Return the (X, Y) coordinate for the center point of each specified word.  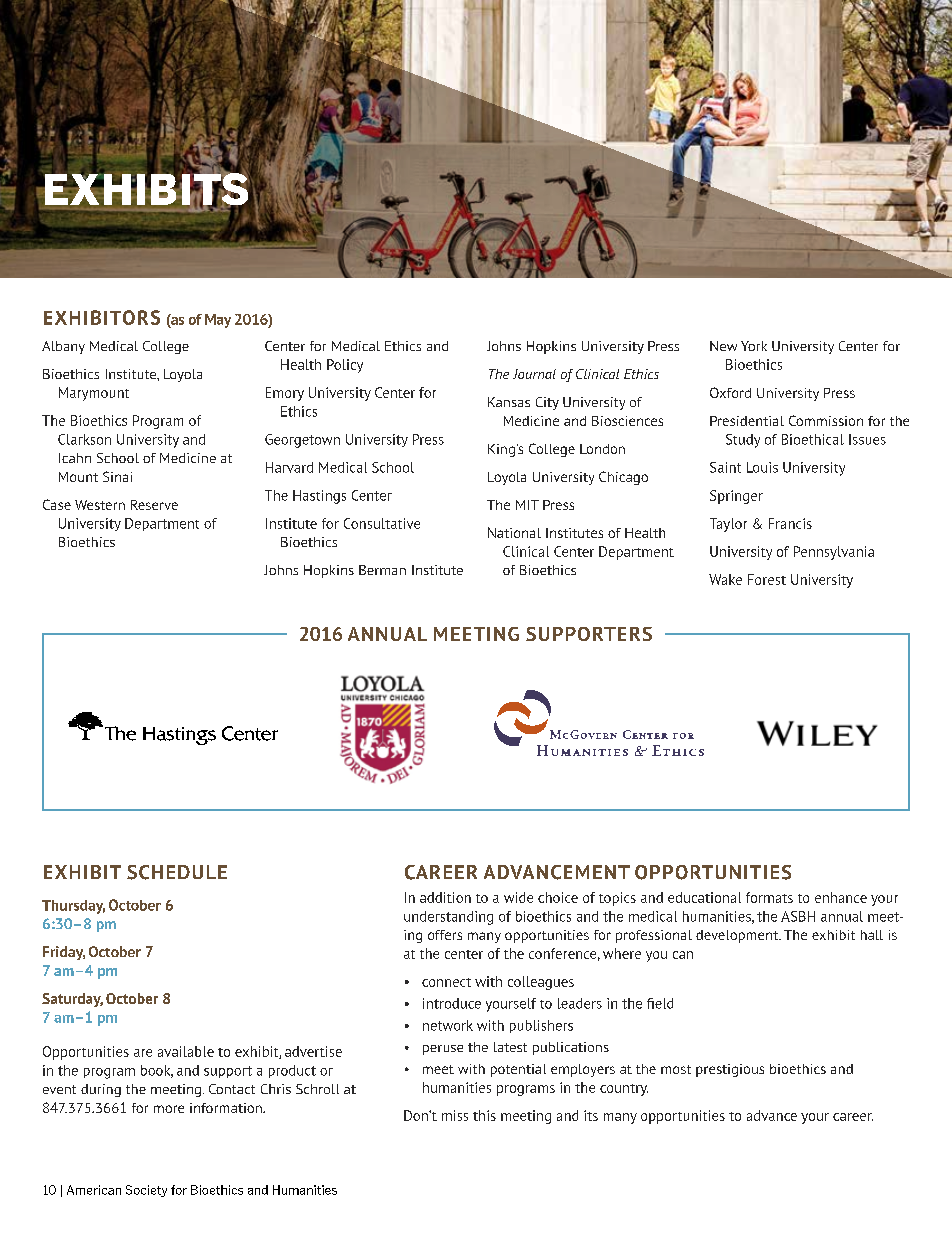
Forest (767, 579)
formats (769, 897)
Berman (382, 570)
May (218, 321)
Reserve (154, 505)
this (484, 1115)
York (754, 346)
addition (445, 897)
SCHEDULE (177, 872)
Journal (534, 374)
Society (146, 1191)
